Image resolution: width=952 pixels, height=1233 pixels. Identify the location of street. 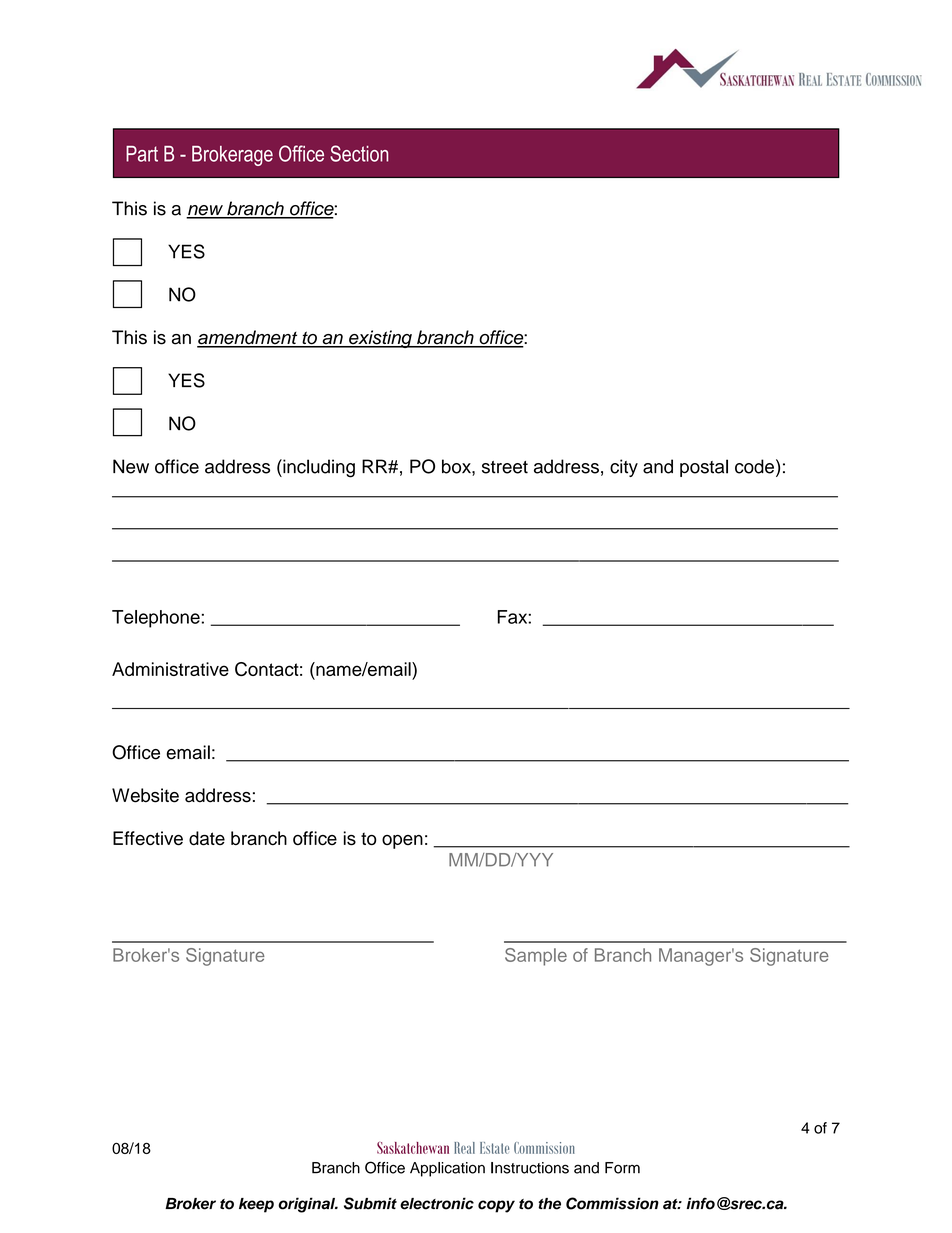
(505, 467).
